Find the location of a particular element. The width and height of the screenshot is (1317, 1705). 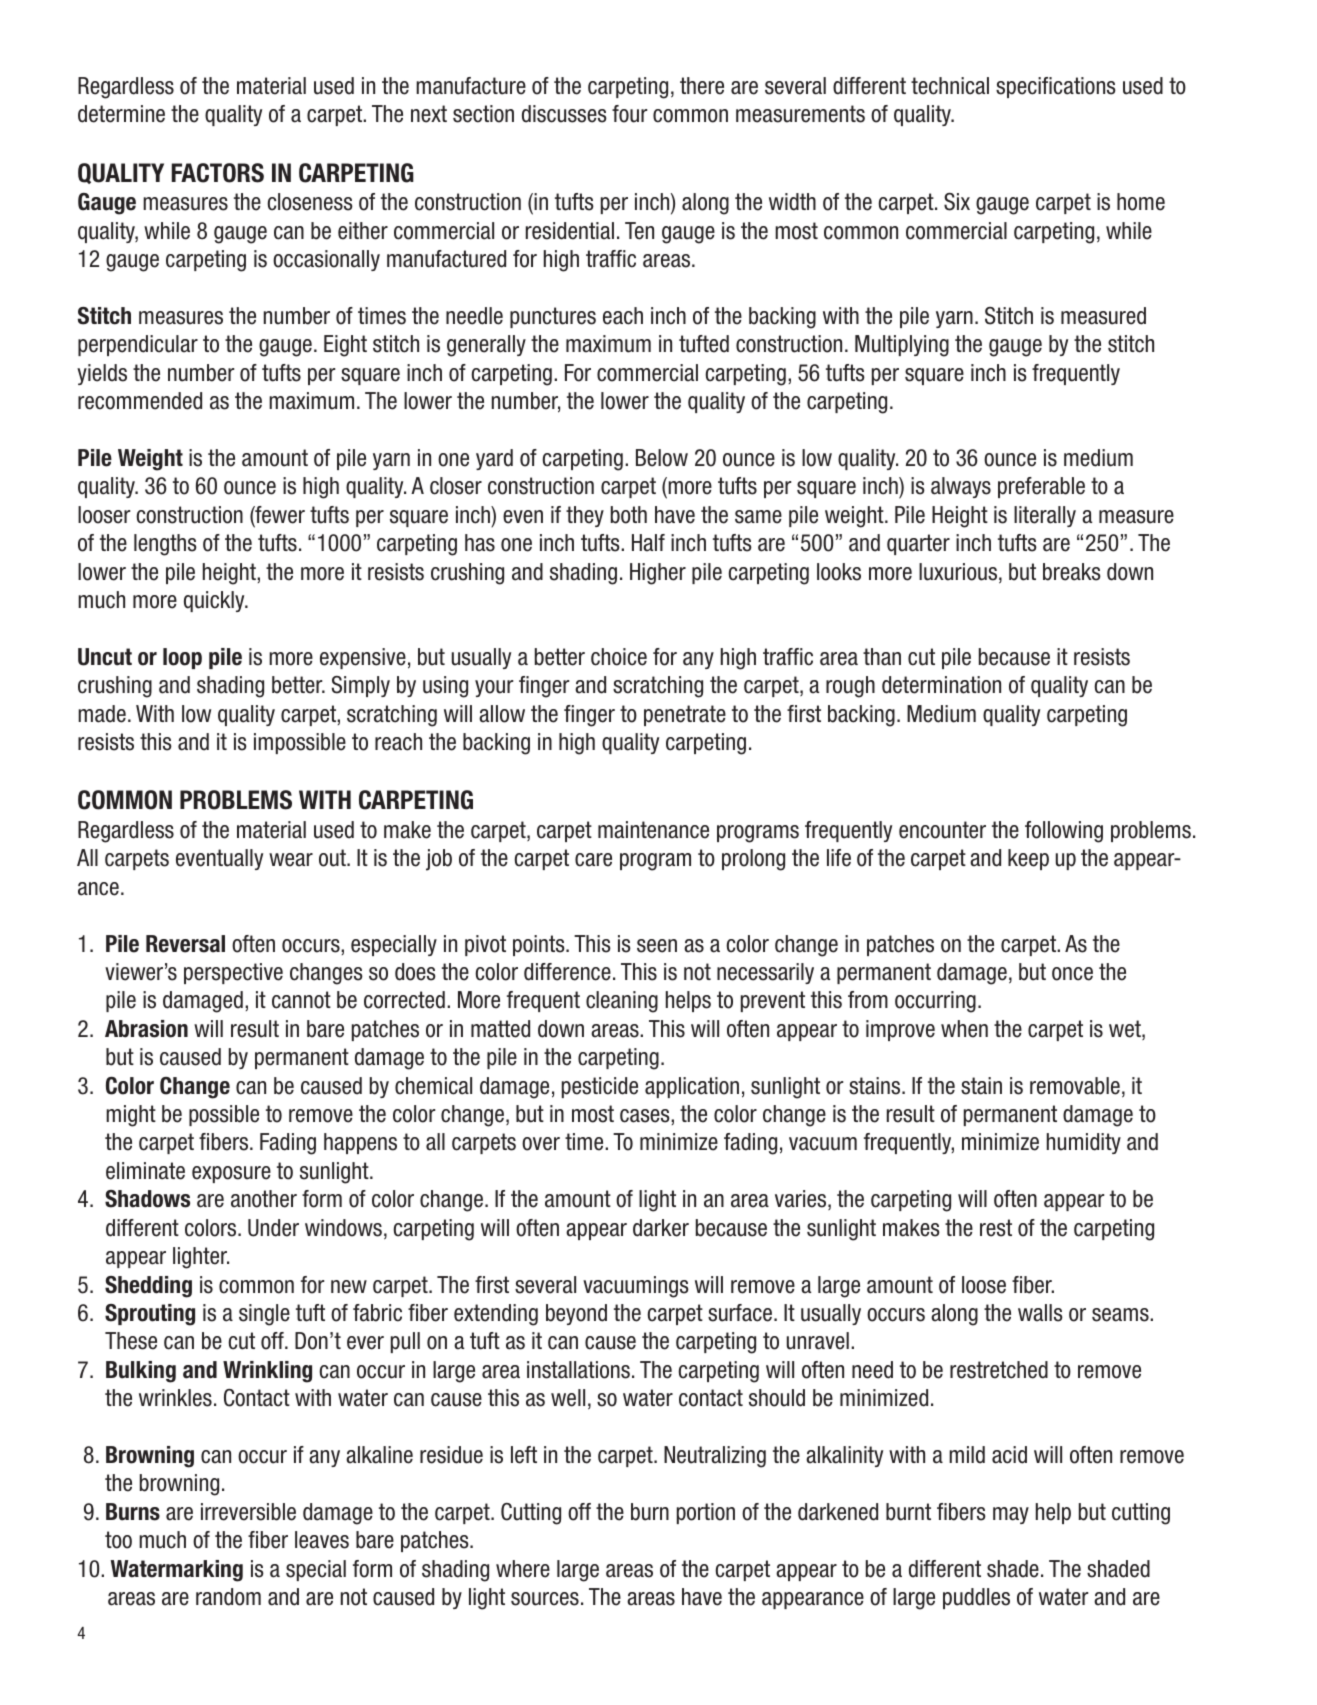

FACTORS is located at coordinates (218, 173).
